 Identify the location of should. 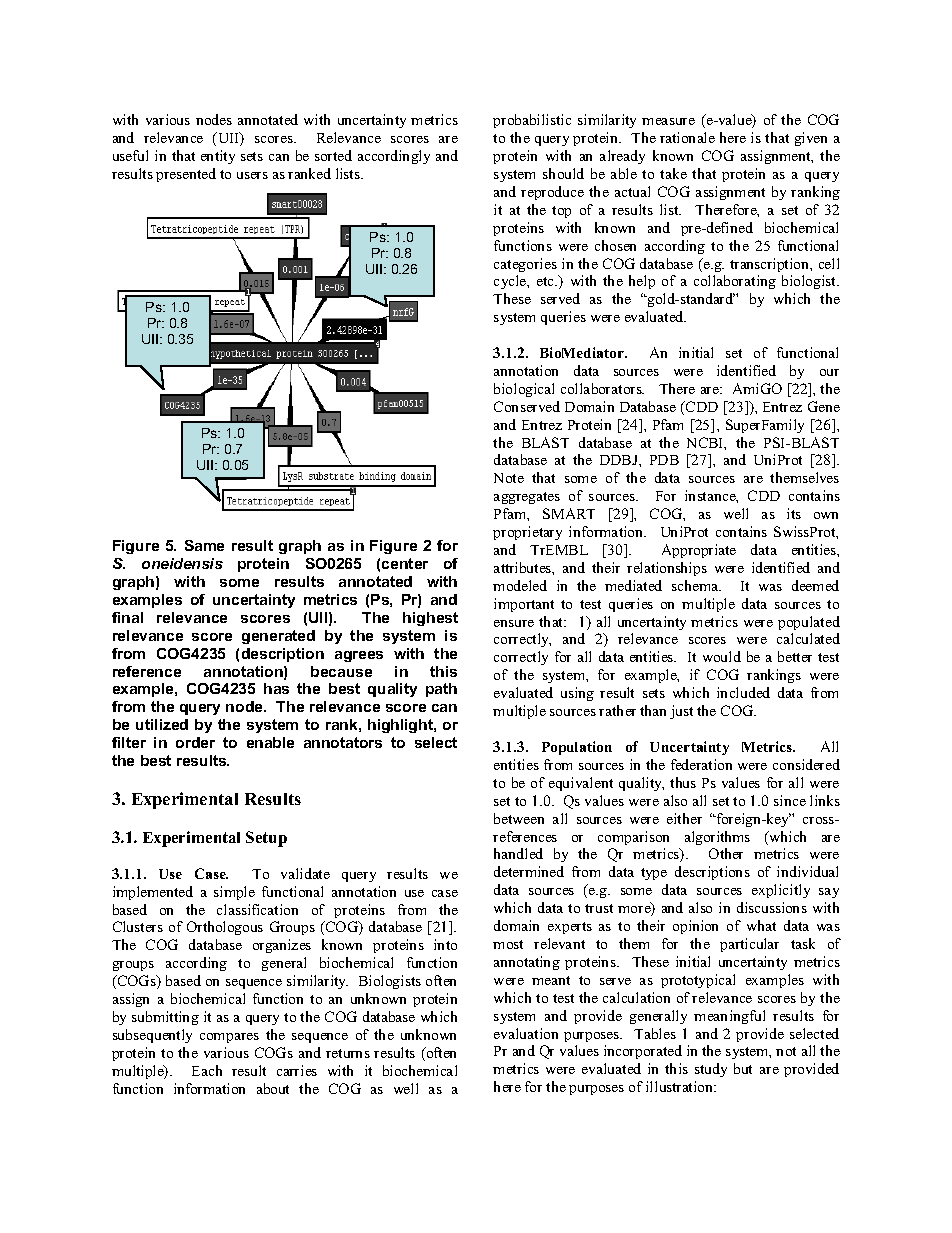
(563, 173).
